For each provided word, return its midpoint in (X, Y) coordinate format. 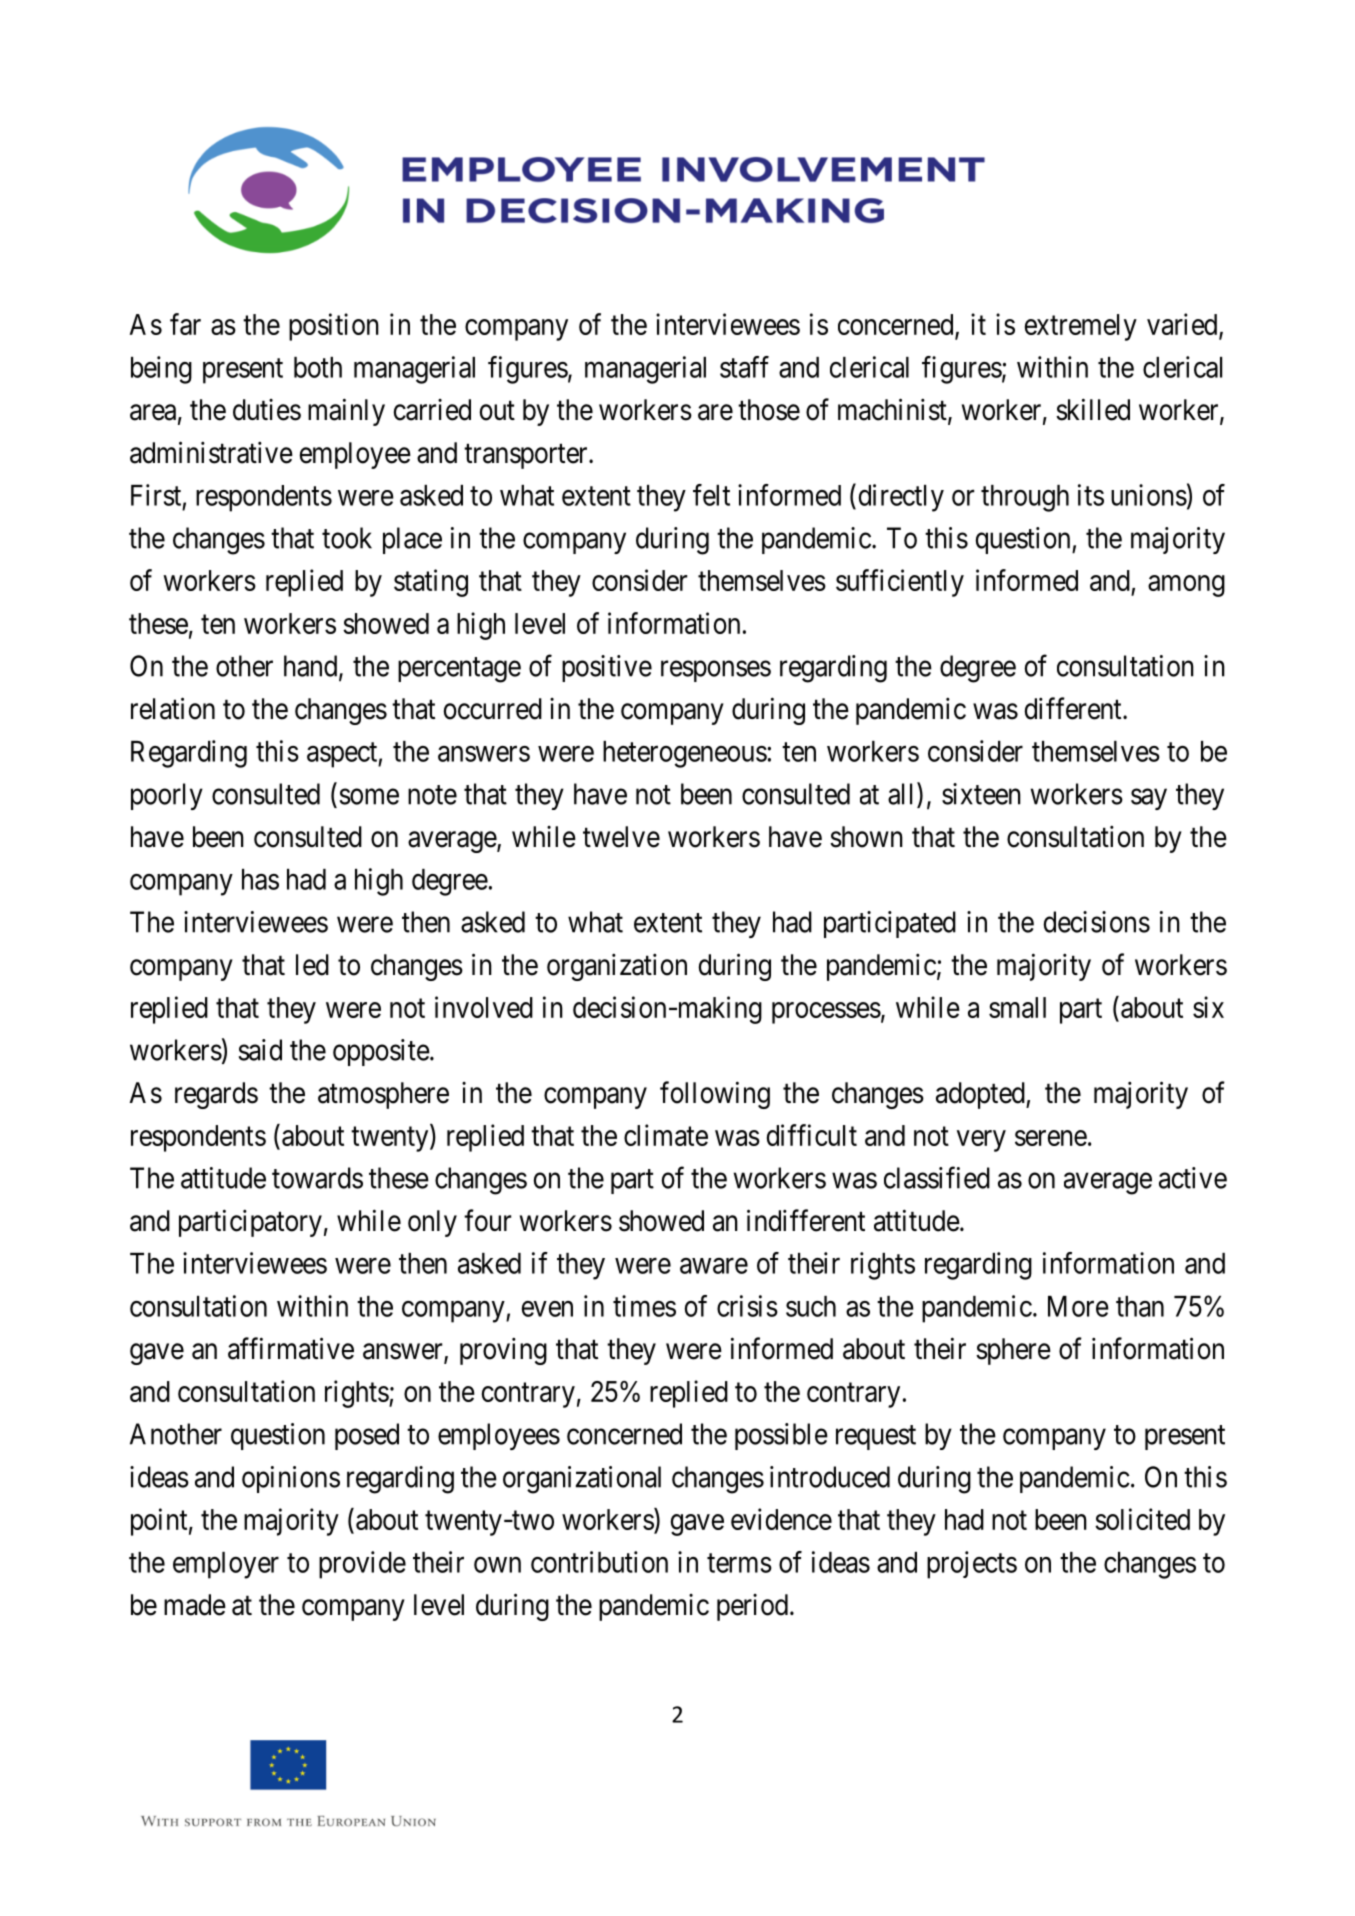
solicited (1142, 1519)
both (318, 367)
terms (739, 1563)
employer (226, 1565)
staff (744, 367)
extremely (1081, 327)
